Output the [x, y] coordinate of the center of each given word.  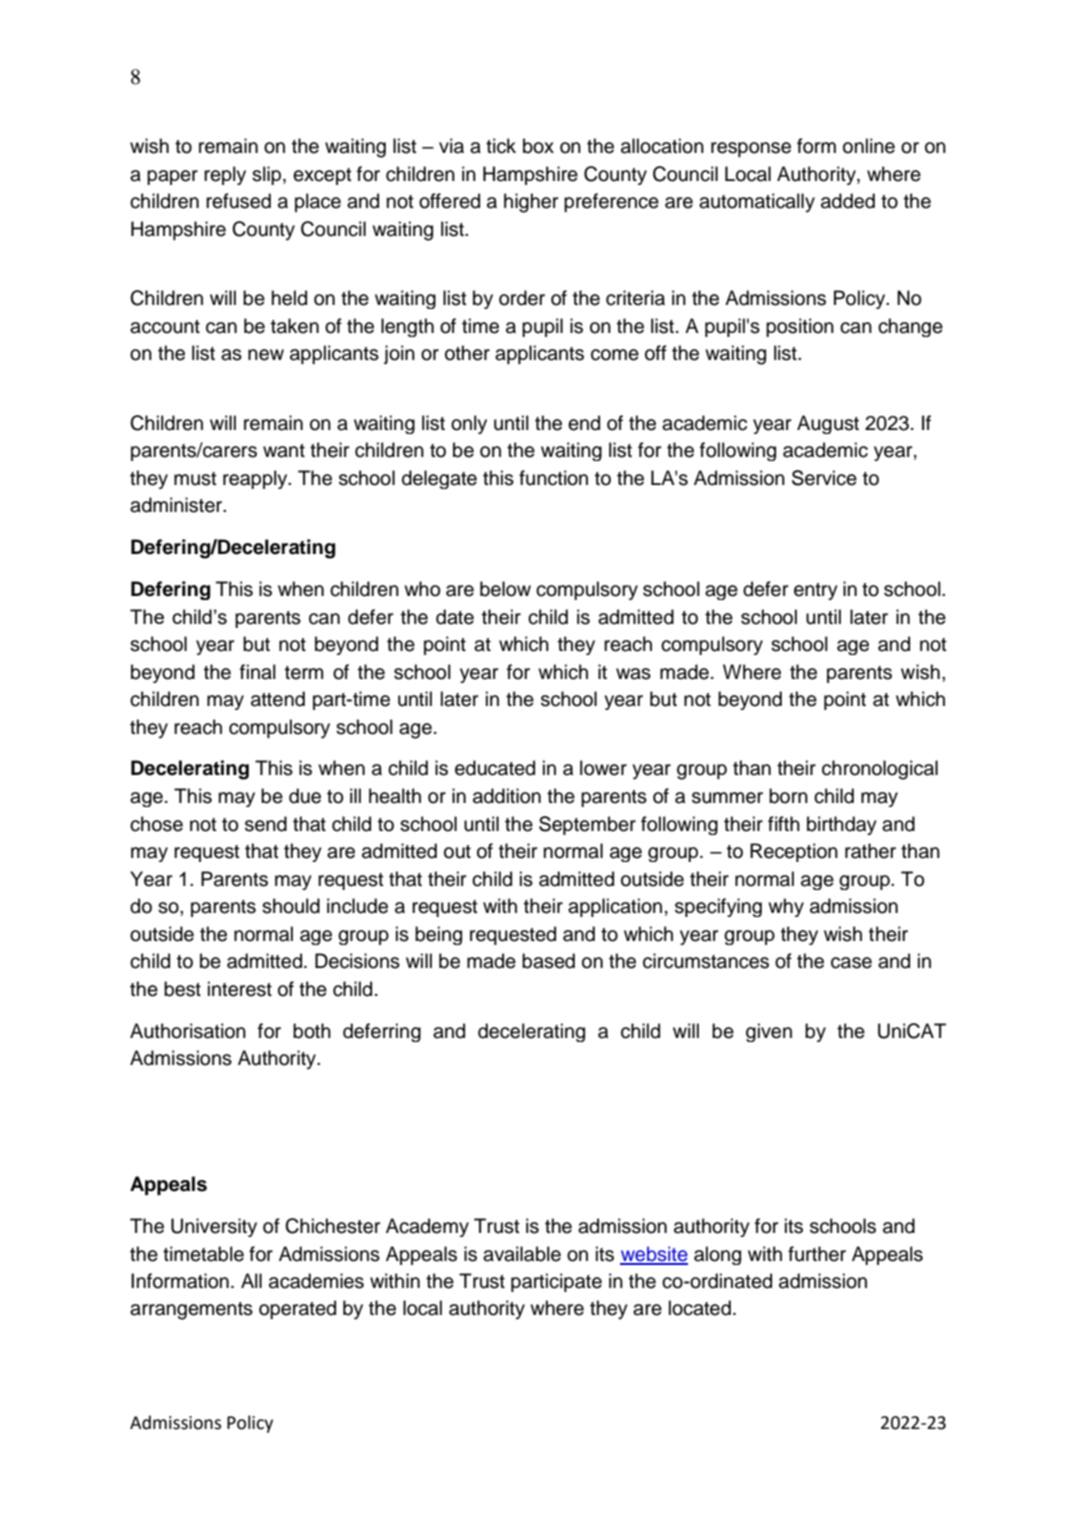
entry [816, 591]
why [786, 907]
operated [297, 1309]
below [505, 589]
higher [531, 203]
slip [268, 175]
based [548, 961]
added [848, 201]
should [291, 906]
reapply [256, 479]
